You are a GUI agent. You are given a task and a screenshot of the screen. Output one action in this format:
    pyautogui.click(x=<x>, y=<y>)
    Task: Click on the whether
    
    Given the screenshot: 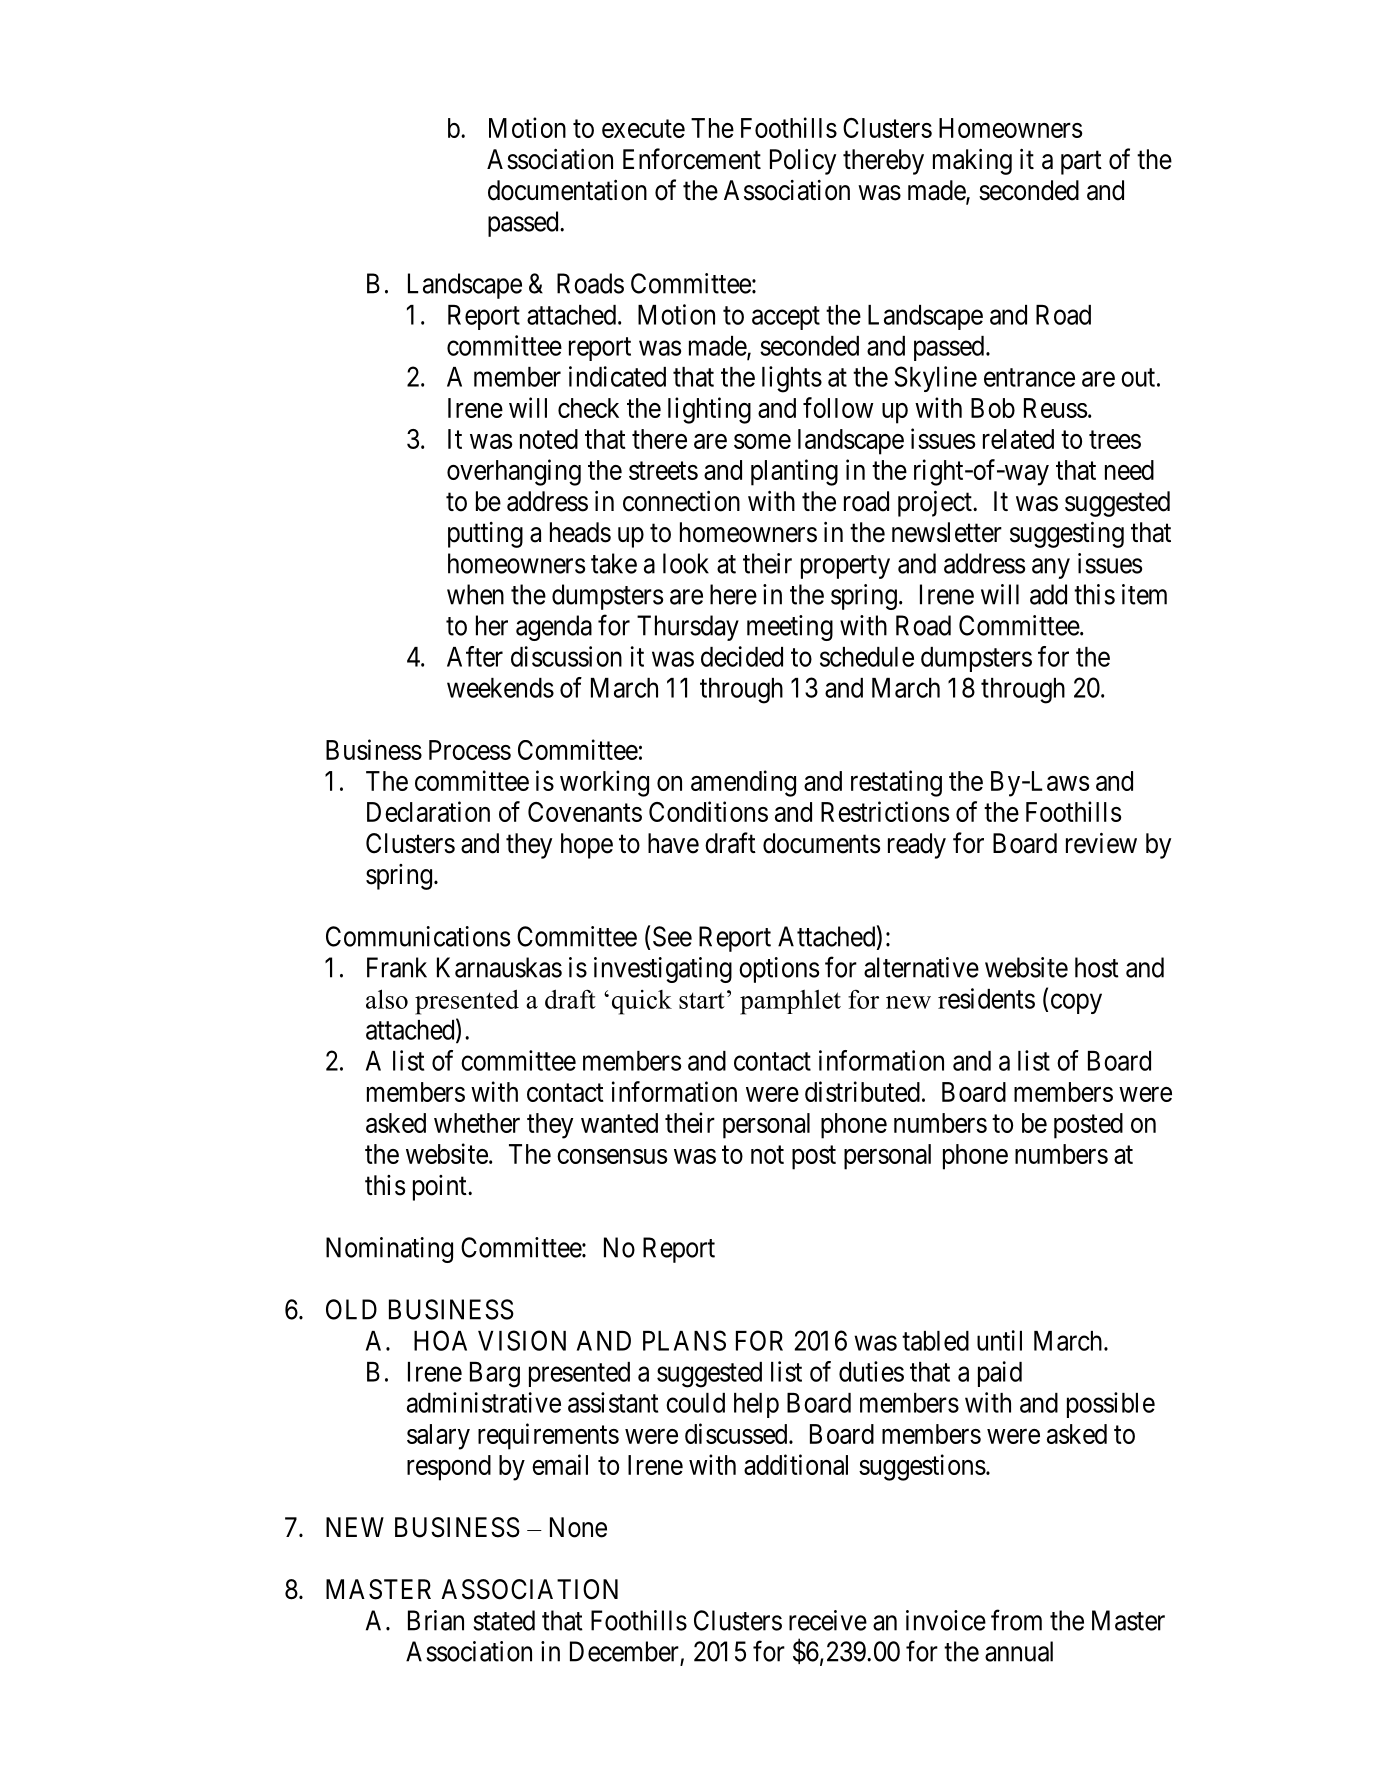 What is the action you would take?
    pyautogui.click(x=477, y=1123)
